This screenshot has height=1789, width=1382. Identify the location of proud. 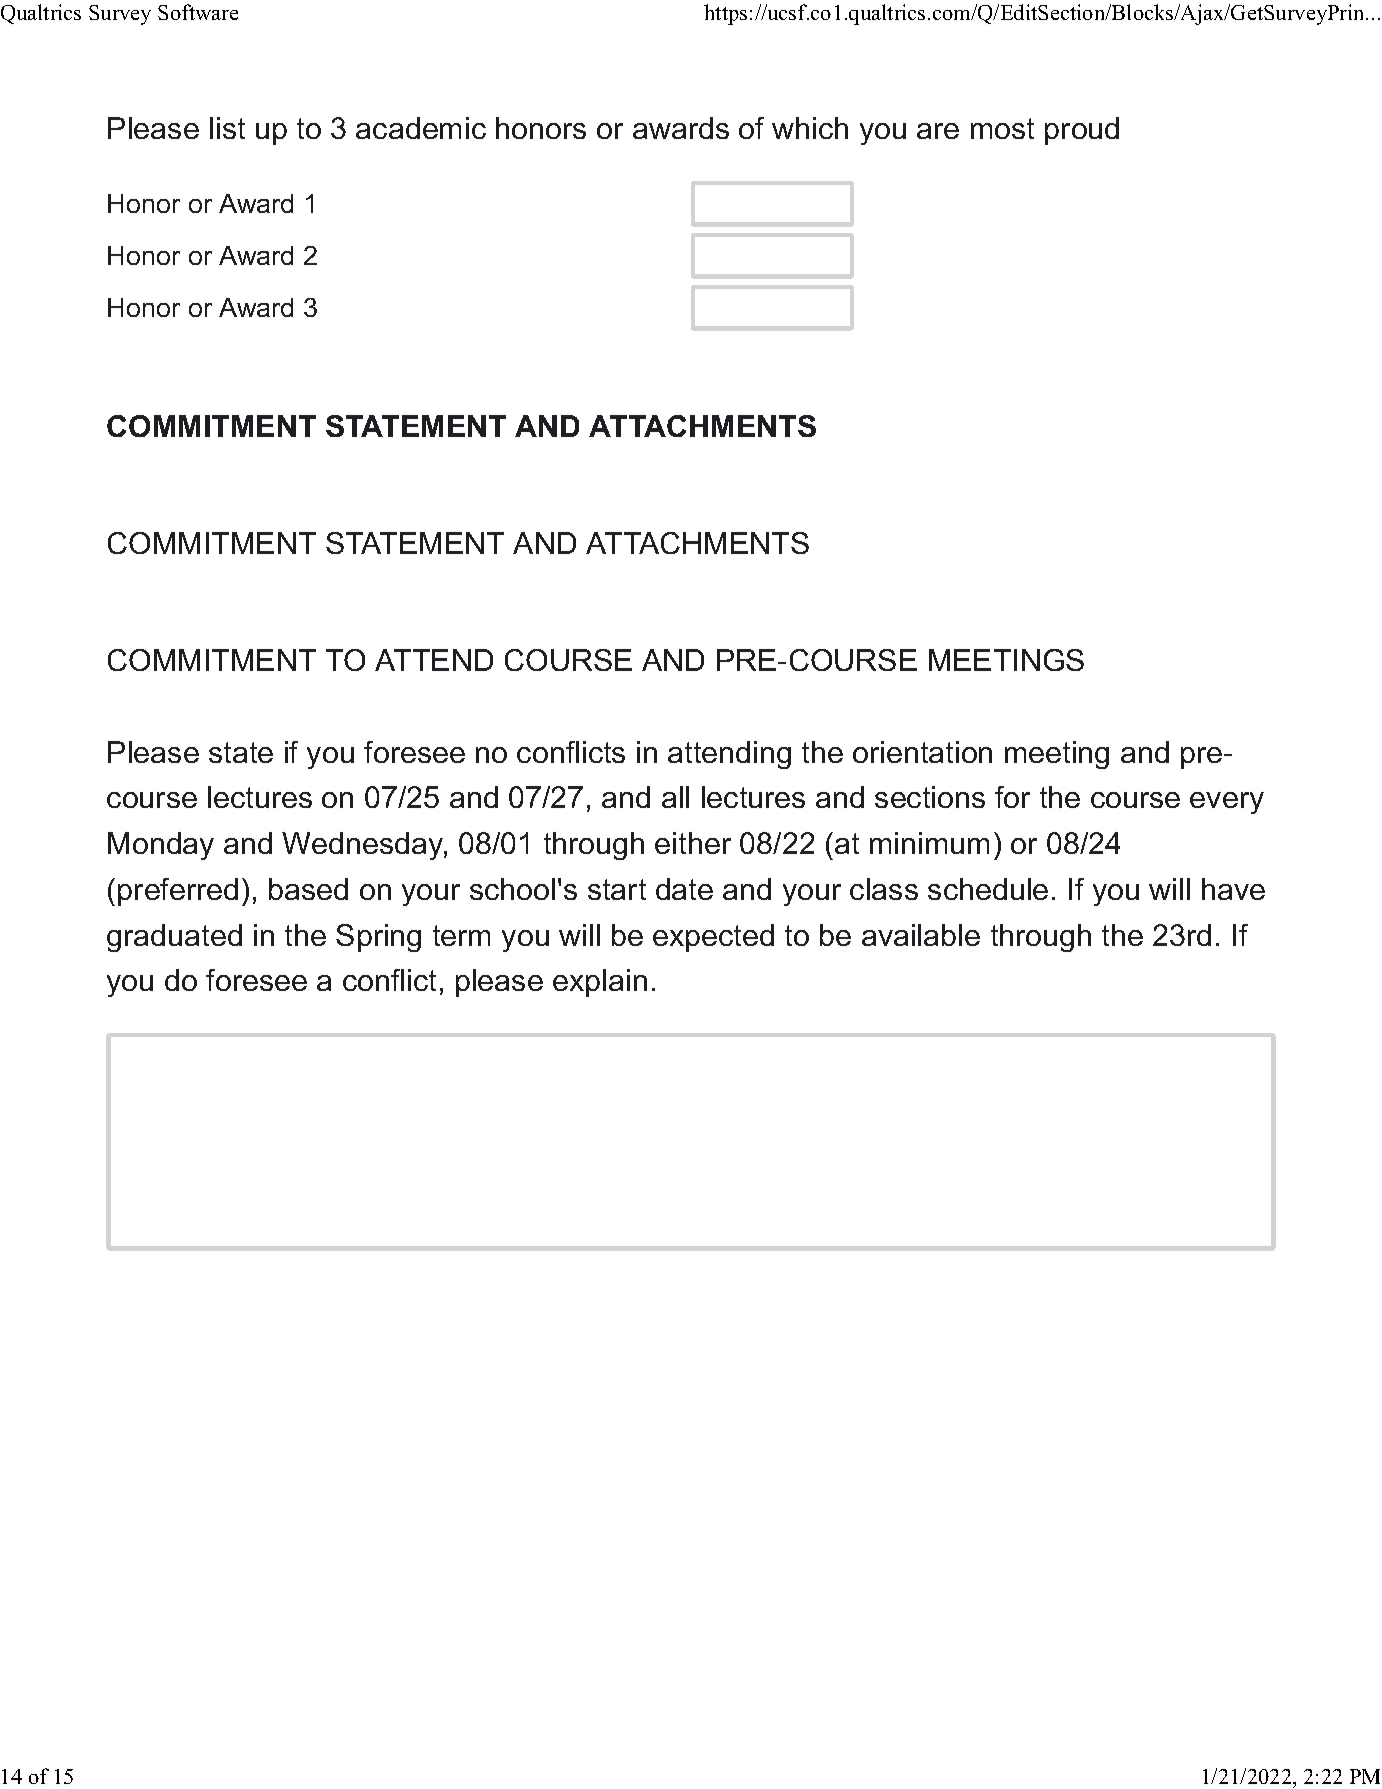
(1082, 131).
